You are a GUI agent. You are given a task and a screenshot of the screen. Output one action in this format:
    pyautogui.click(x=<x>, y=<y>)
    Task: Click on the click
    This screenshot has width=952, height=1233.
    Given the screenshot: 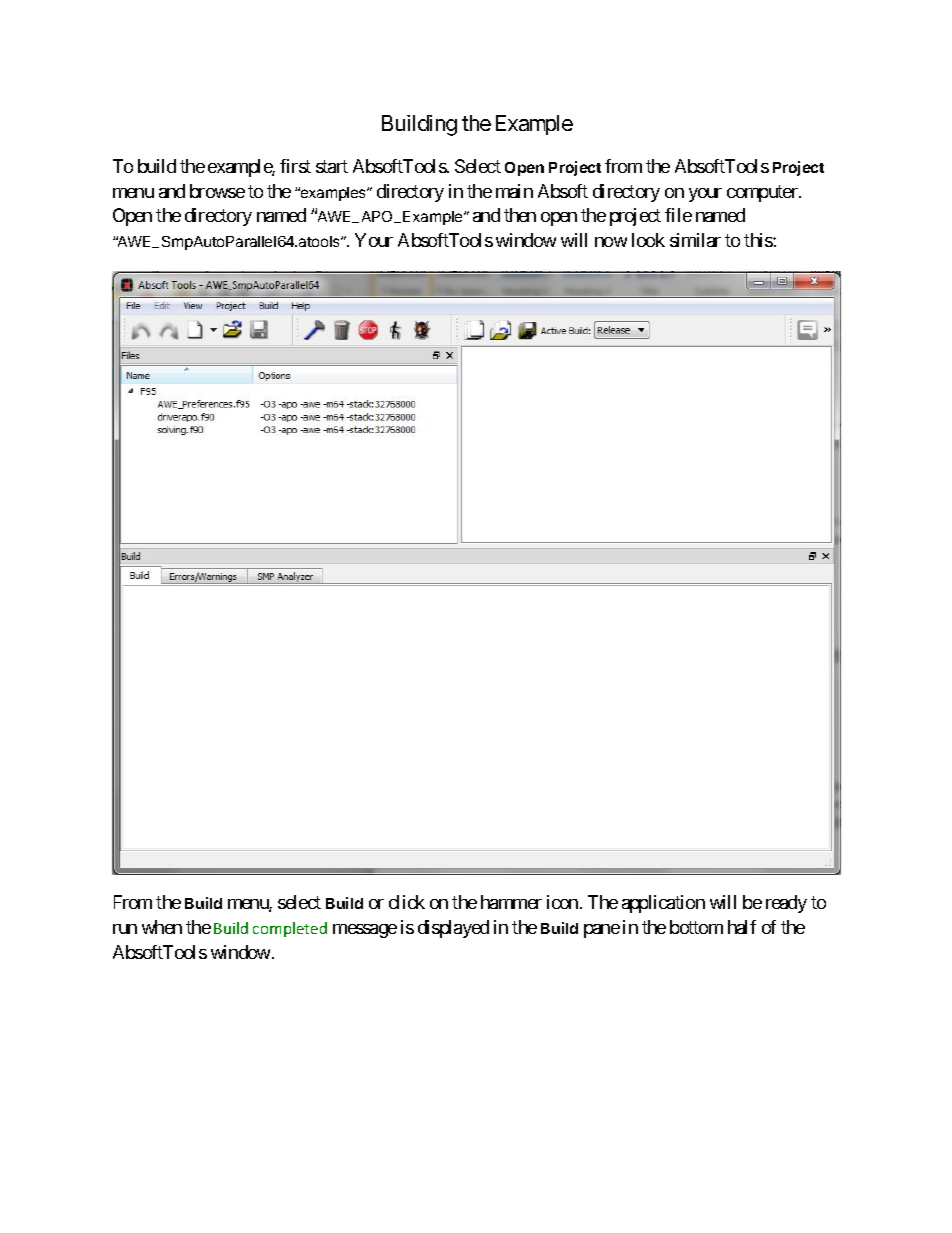 What is the action you would take?
    pyautogui.click(x=407, y=902)
